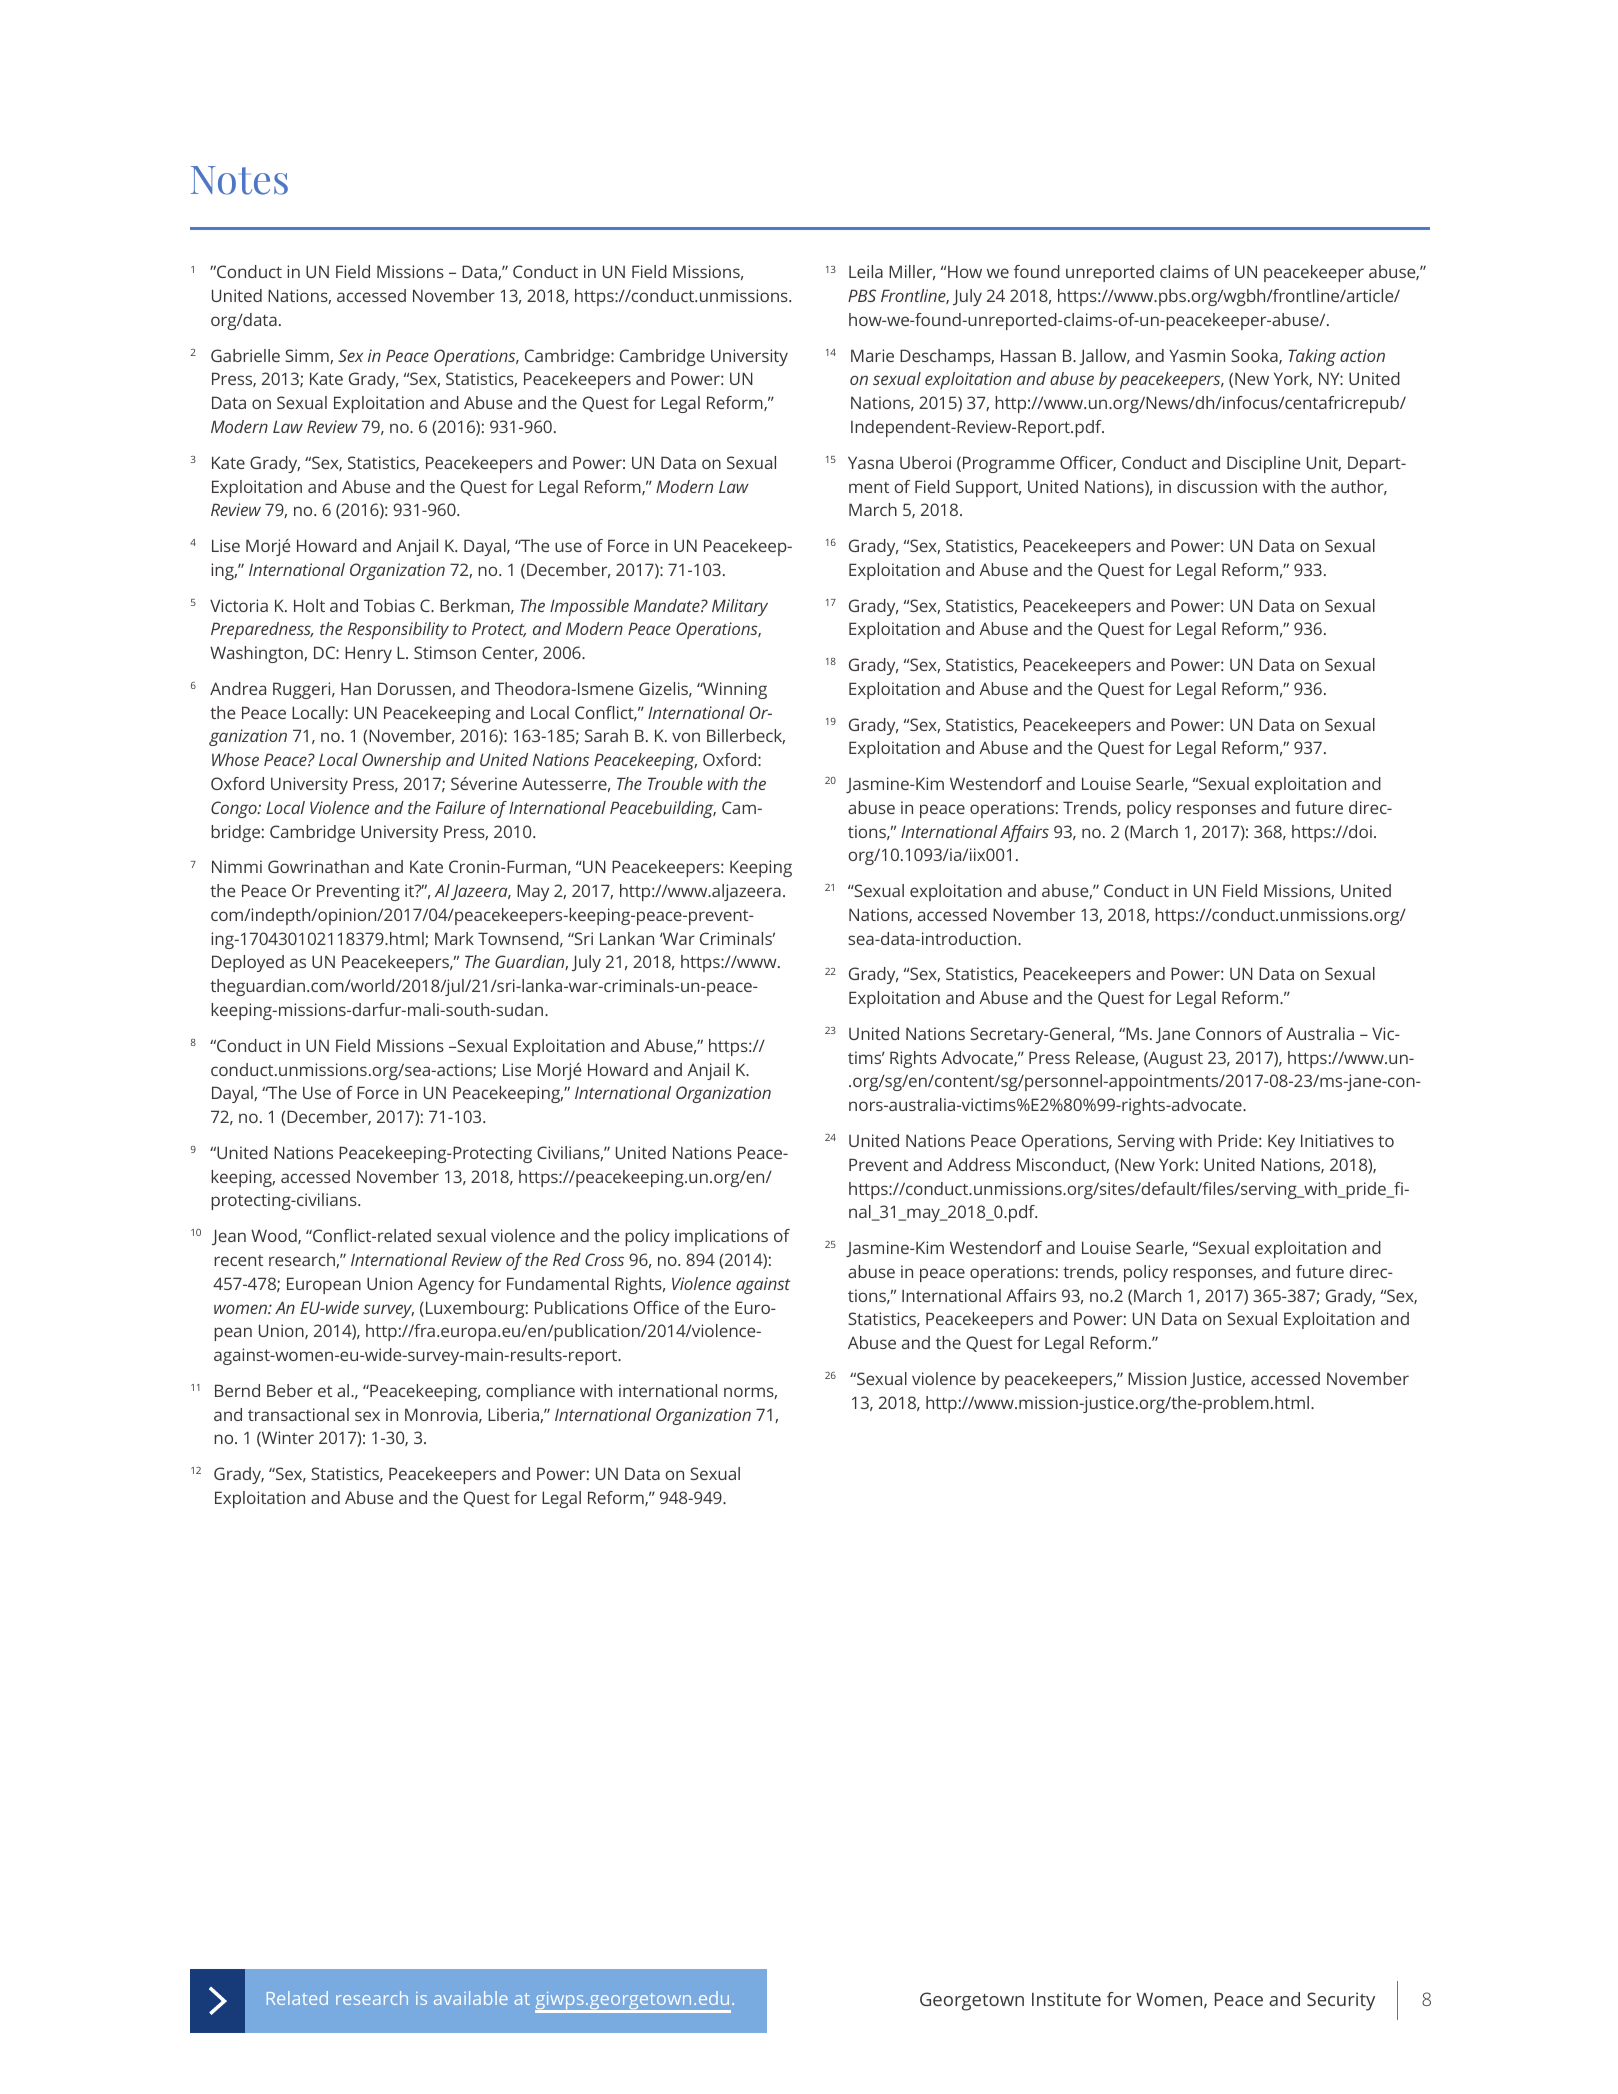 The width and height of the screenshot is (1618, 2094). What do you see at coordinates (1197, 355) in the screenshot?
I see `Yasmin` at bounding box center [1197, 355].
